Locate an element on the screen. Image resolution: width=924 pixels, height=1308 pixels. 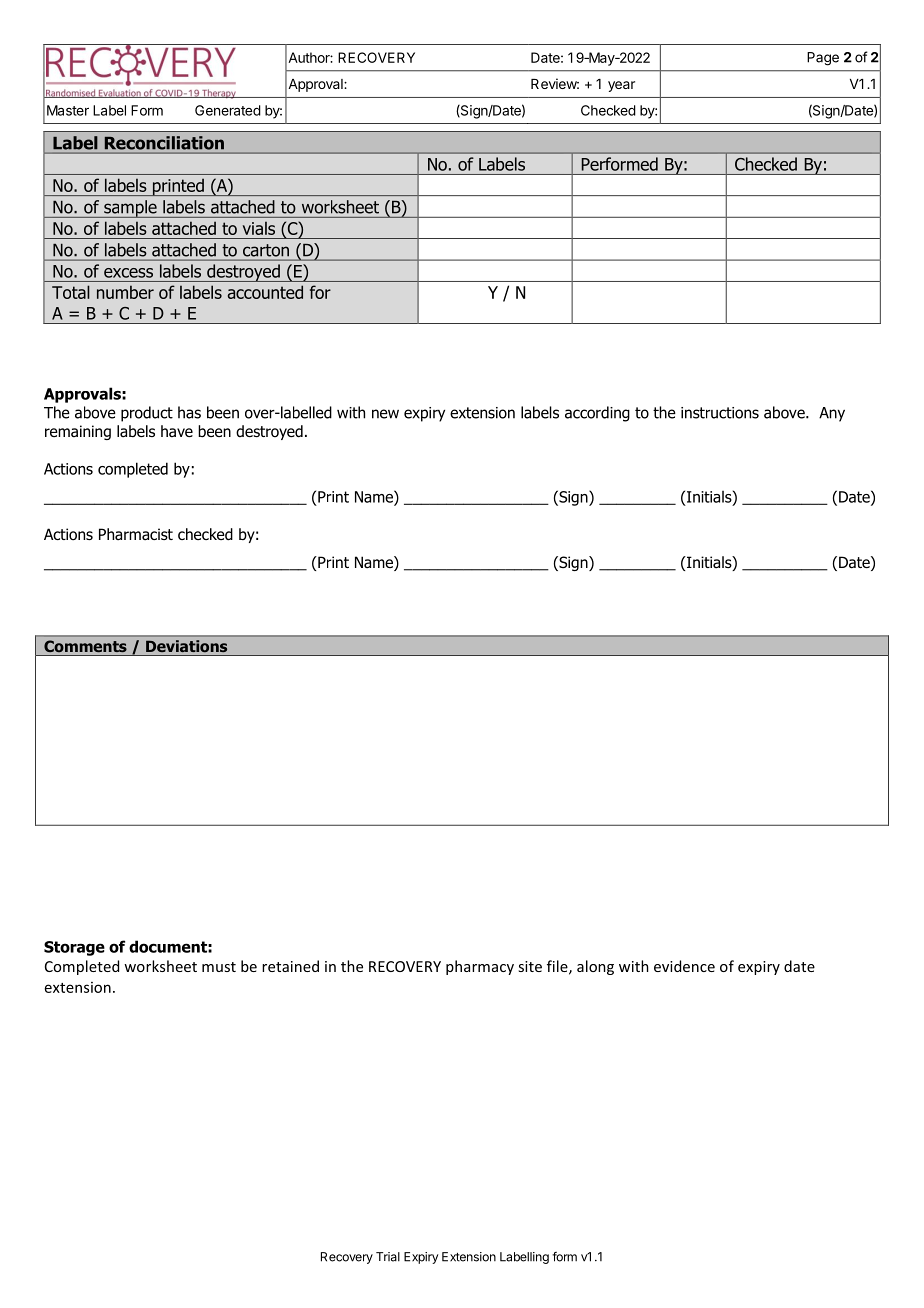
pharmacy is located at coordinates (480, 967).
